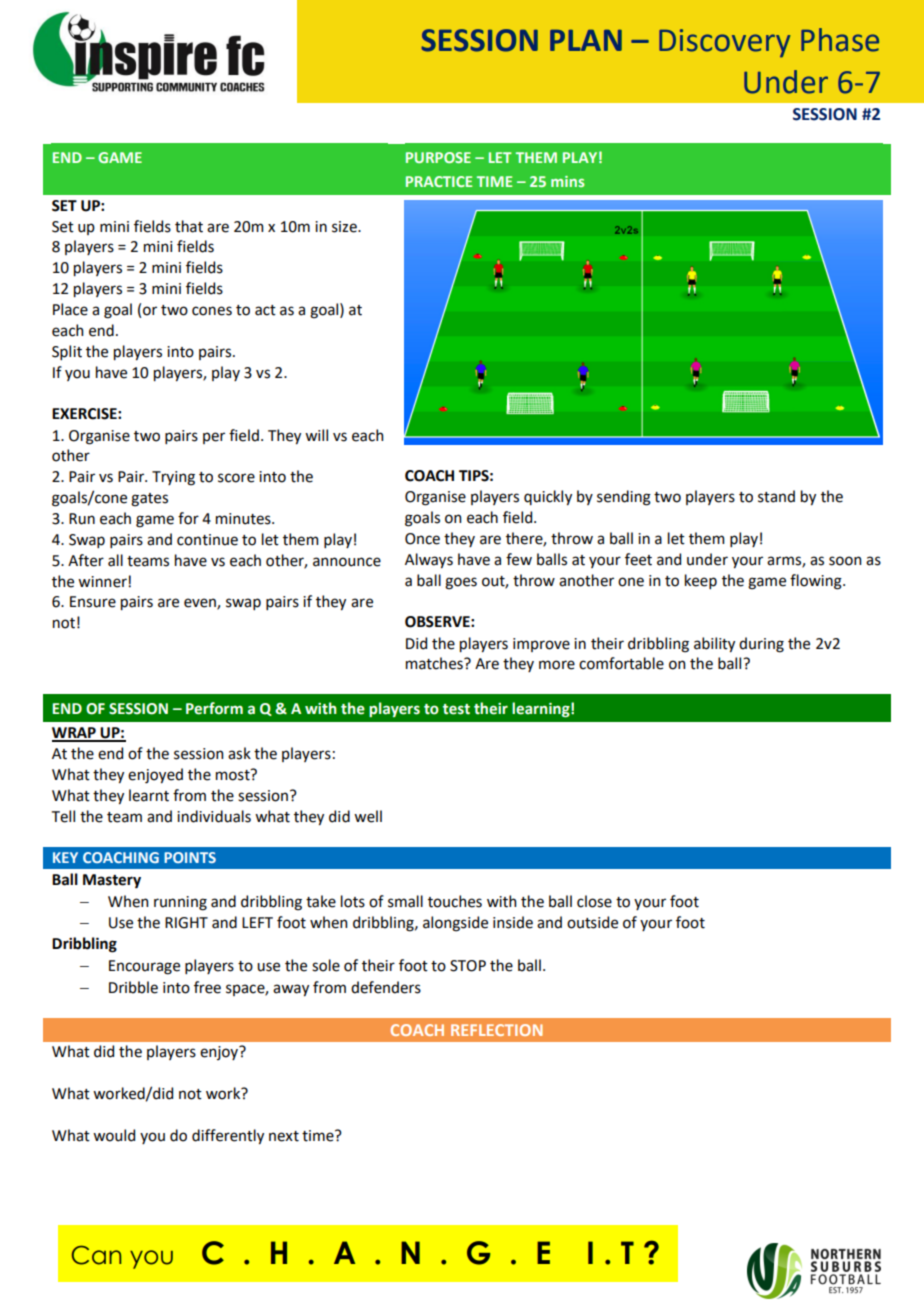 The height and width of the page is (1307, 924). What do you see at coordinates (189, 226) in the page?
I see `that` at bounding box center [189, 226].
